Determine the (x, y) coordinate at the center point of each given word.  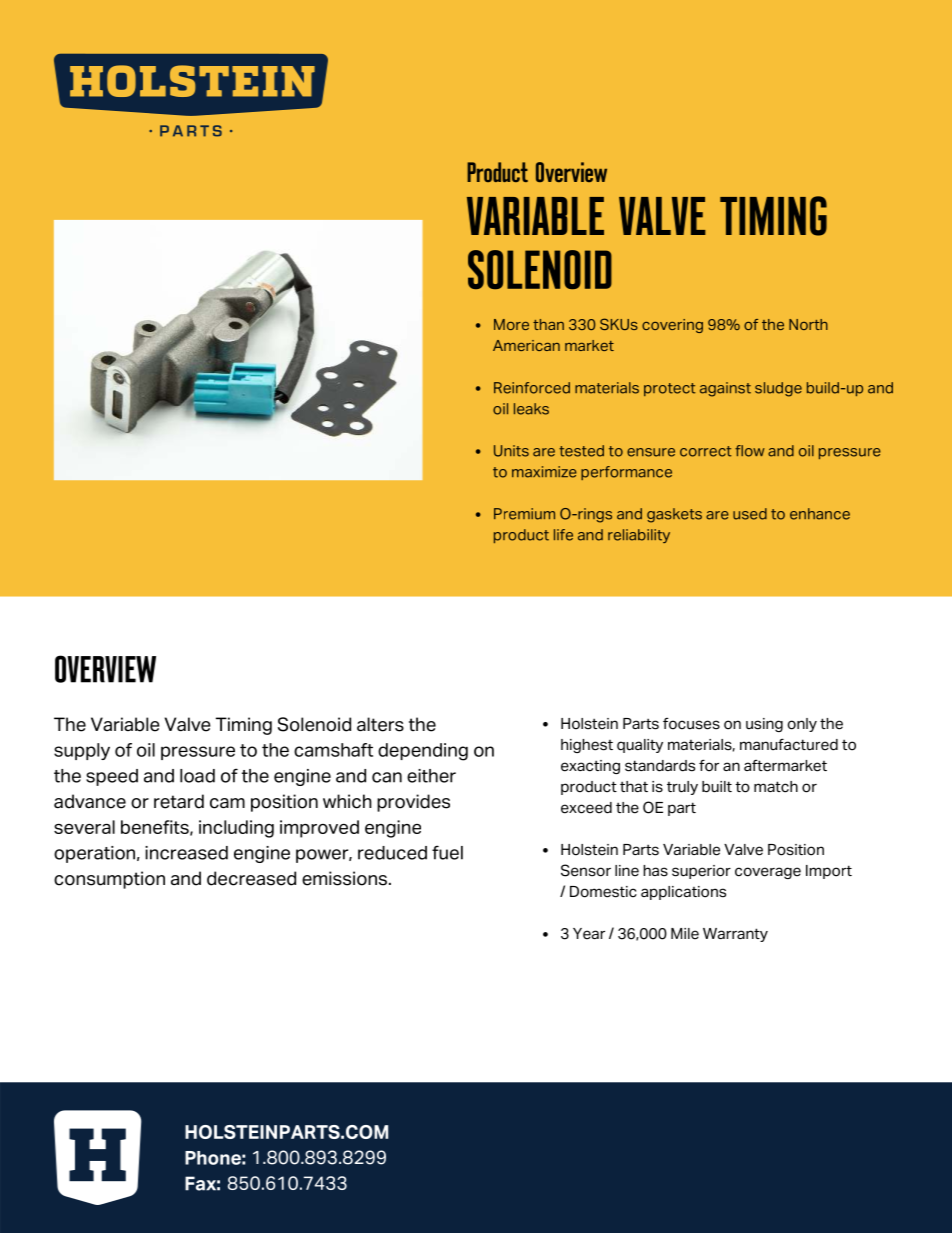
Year (589, 934)
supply (82, 751)
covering (672, 326)
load (197, 776)
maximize (544, 472)
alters (380, 724)
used (750, 514)
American (526, 345)
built (717, 787)
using (764, 725)
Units (511, 451)
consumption (109, 880)
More (511, 324)
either (431, 776)
